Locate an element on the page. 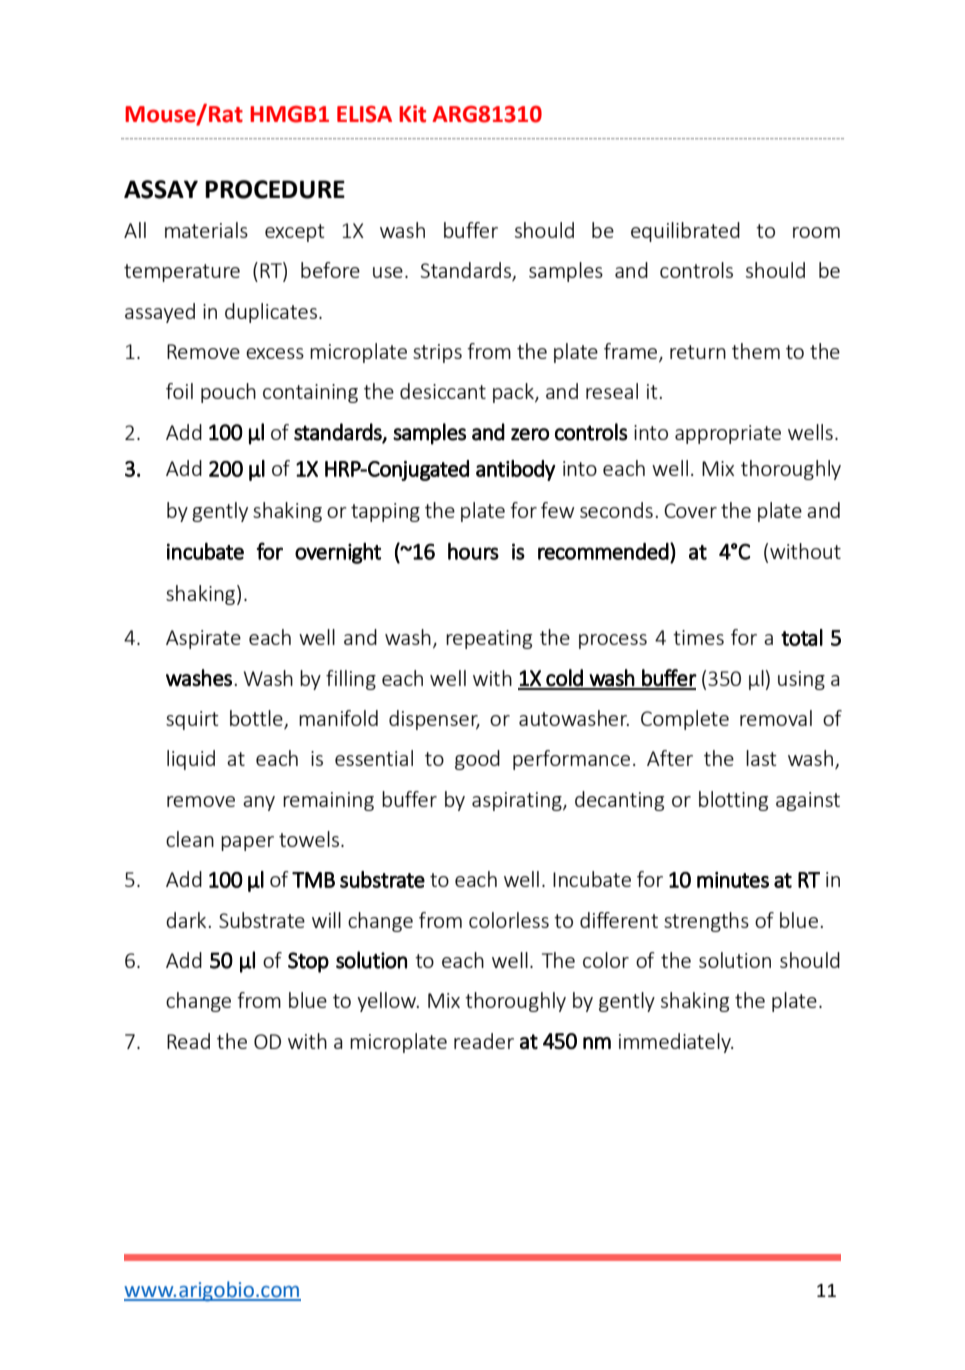 This image has width=965, height=1370. Kit is located at coordinates (412, 114).
